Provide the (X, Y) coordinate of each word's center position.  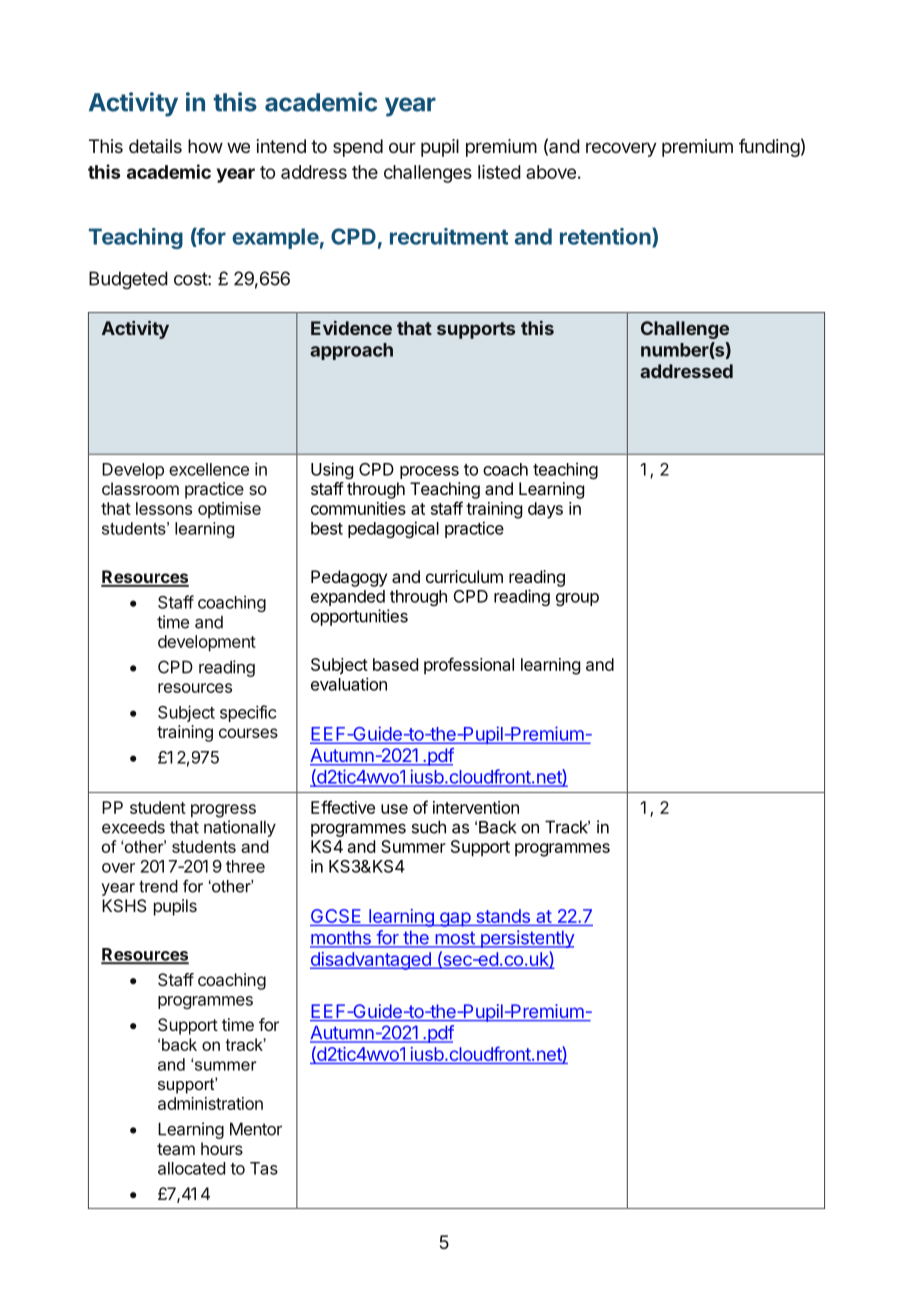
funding (769, 148)
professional (469, 666)
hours (222, 1148)
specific (248, 713)
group (577, 599)
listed (499, 172)
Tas (264, 1168)
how (205, 146)
